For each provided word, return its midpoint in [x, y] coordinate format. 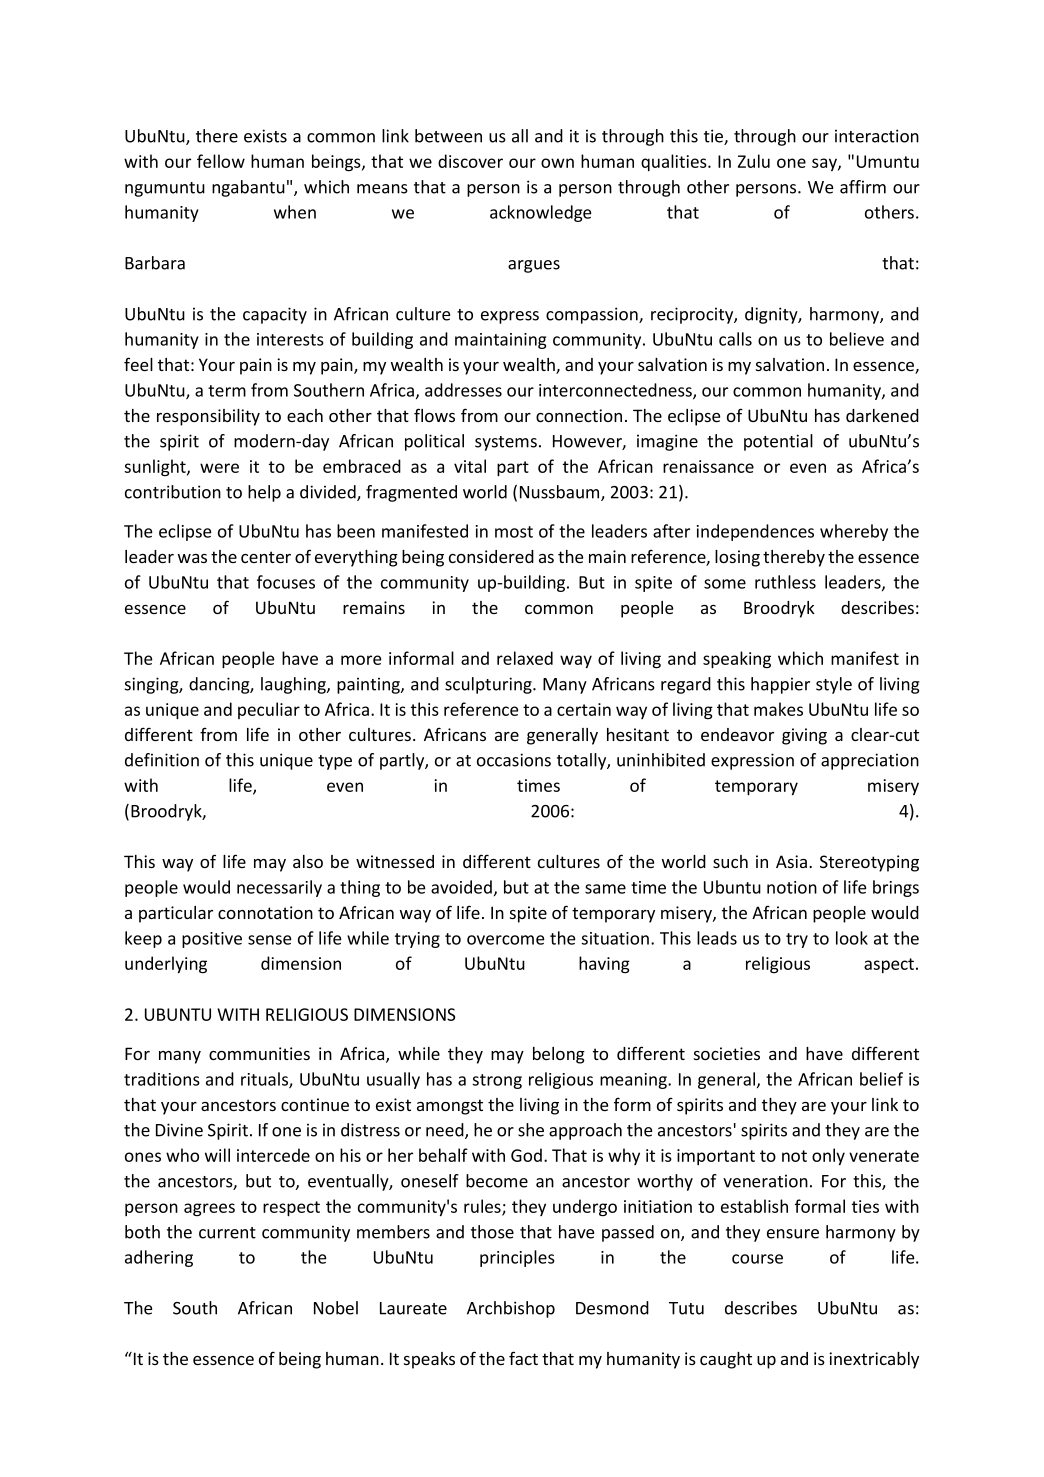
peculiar [269, 710]
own [557, 163]
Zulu [754, 161]
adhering [159, 1258]
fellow [221, 161]
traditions [162, 1079]
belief [881, 1079]
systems [506, 443]
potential [778, 442]
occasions [514, 760]
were [219, 468]
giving [804, 736]
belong [559, 1055]
